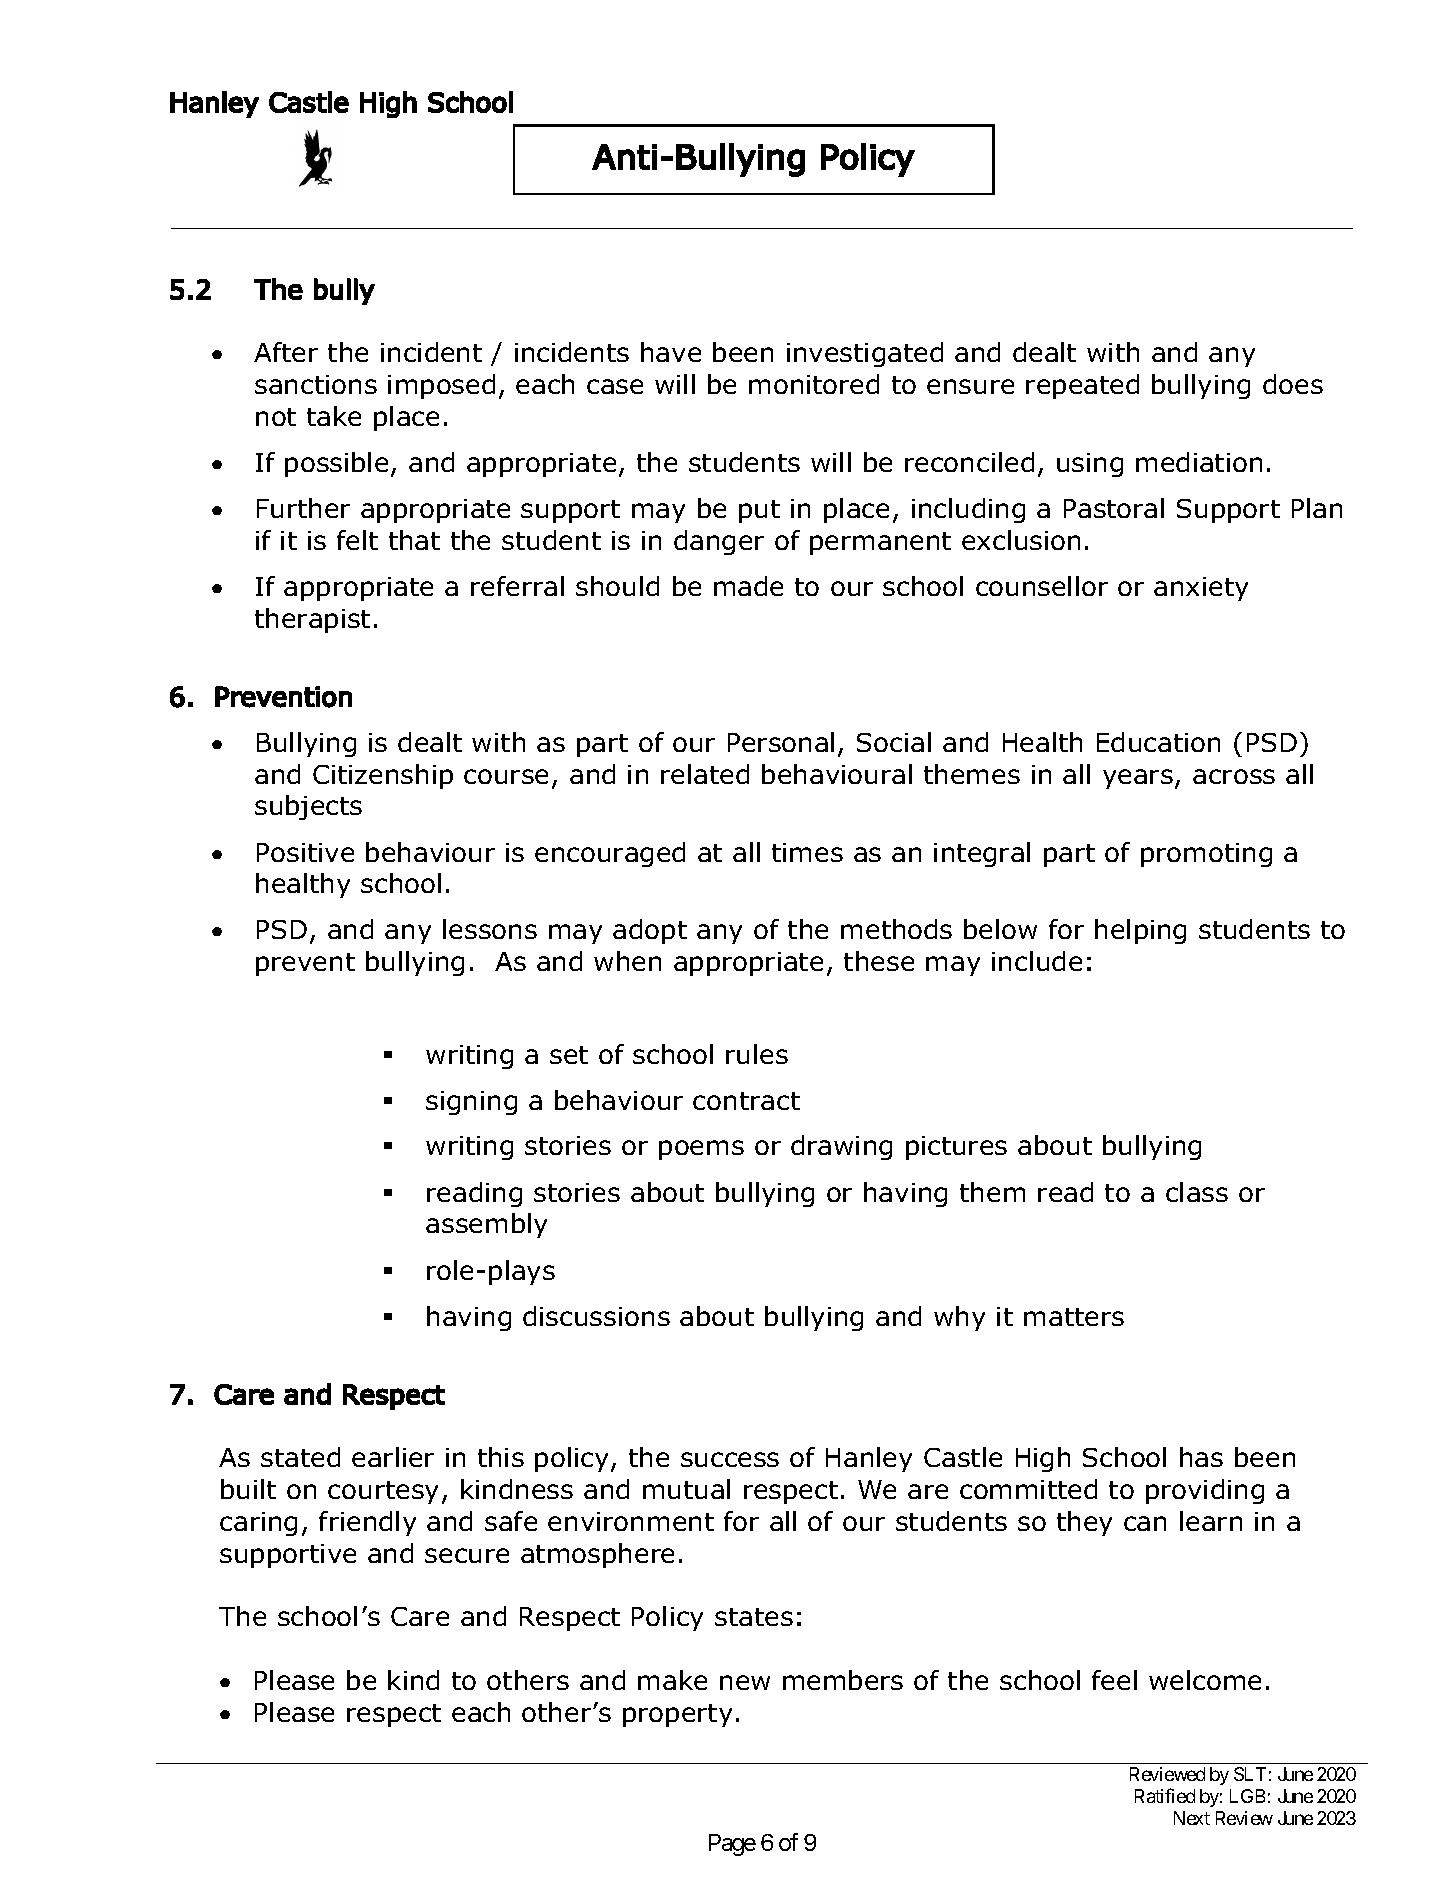 This screenshot has height=1884, width=1456. I want to click on Ratified, so click(1165, 1795).
